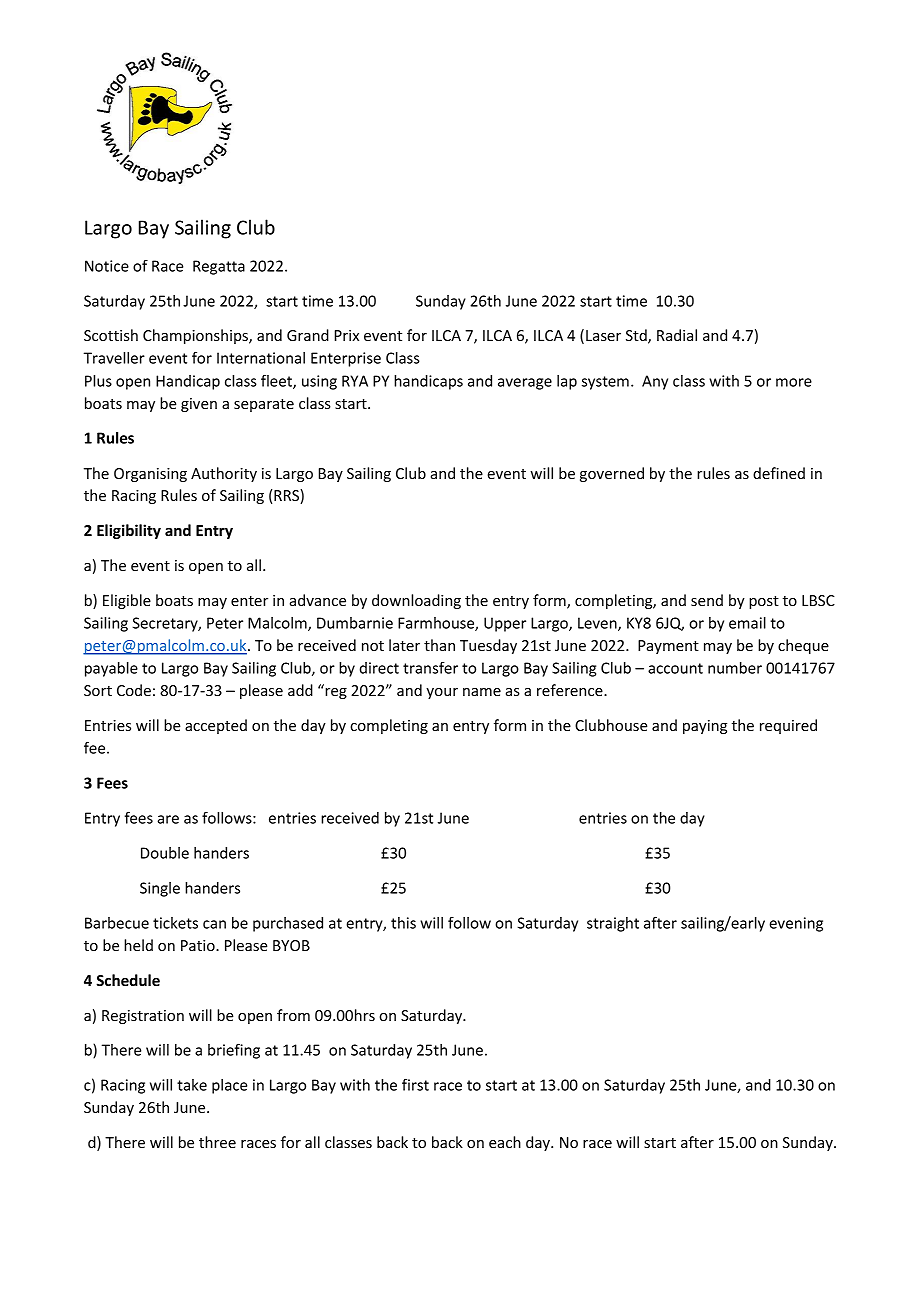 The width and height of the page is (924, 1308). I want to click on each, so click(505, 1142).
